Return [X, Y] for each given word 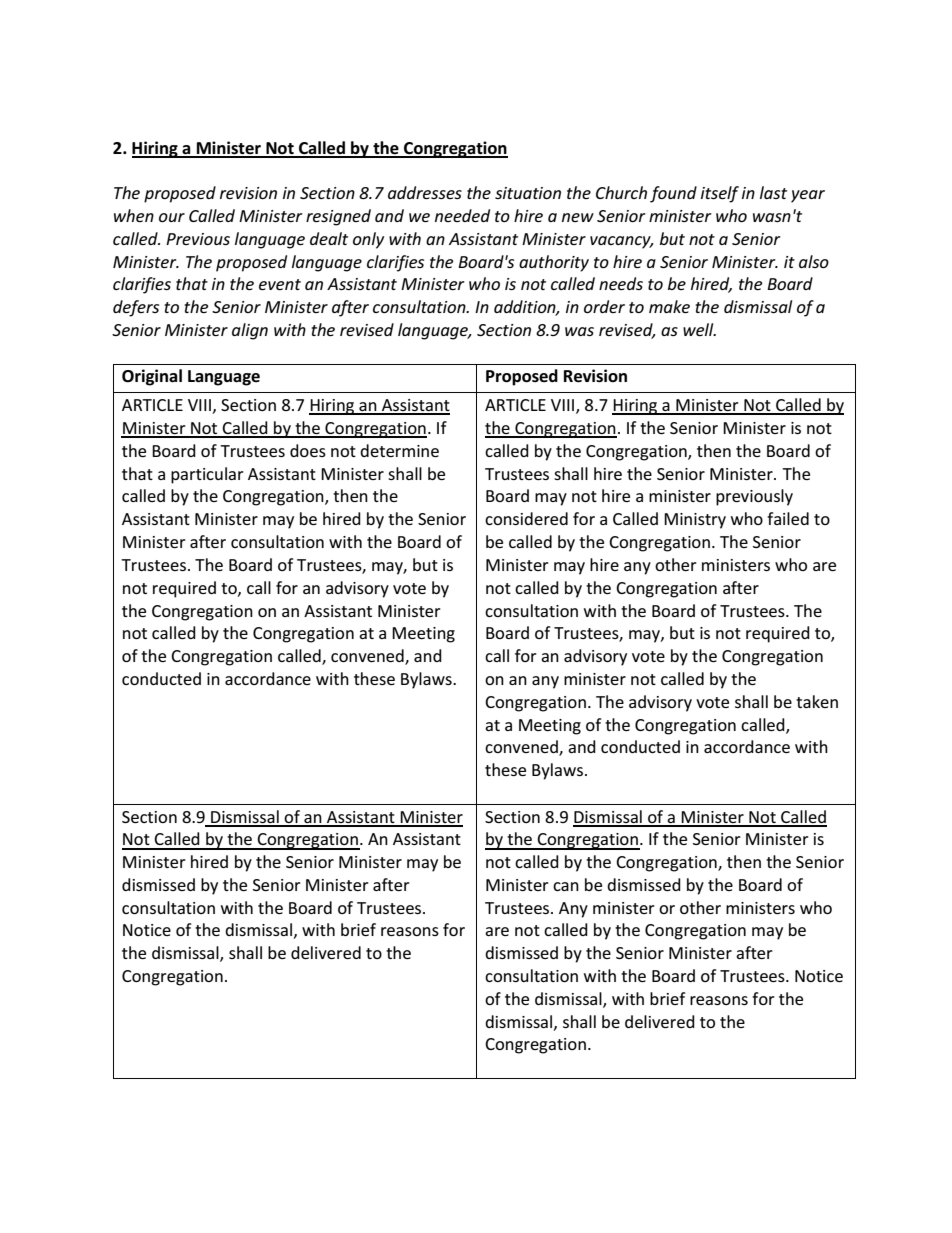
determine [399, 450]
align [250, 331]
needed [462, 215]
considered [526, 518]
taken [817, 701]
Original [152, 377]
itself [720, 194]
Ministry [695, 521]
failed [788, 518]
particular [207, 475]
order [604, 306]
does [308, 450]
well [699, 329]
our [172, 217]
